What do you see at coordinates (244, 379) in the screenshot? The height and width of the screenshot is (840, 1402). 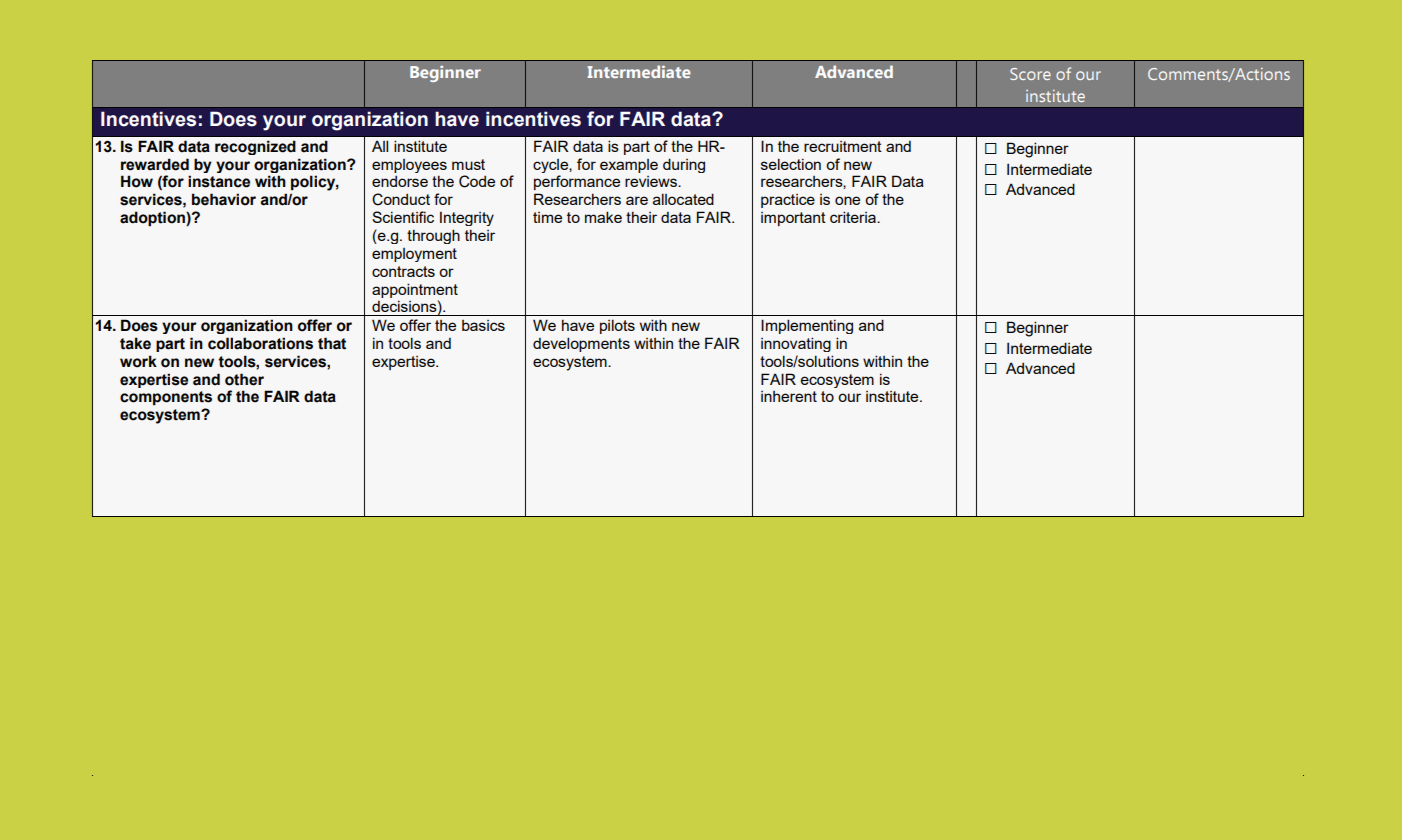 I see `other` at bounding box center [244, 379].
